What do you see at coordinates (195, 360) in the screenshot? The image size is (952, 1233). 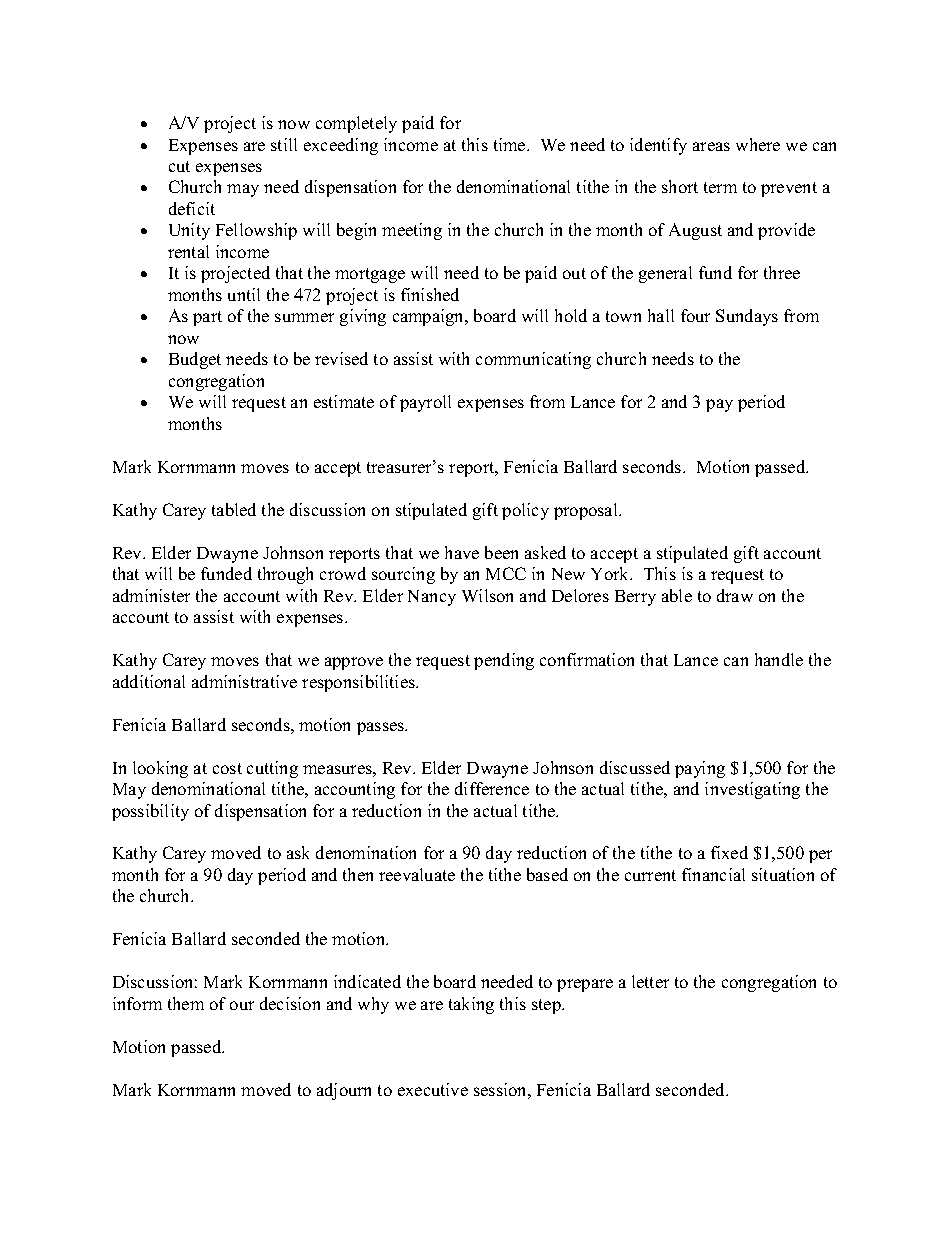 I see `Budget` at bounding box center [195, 360].
